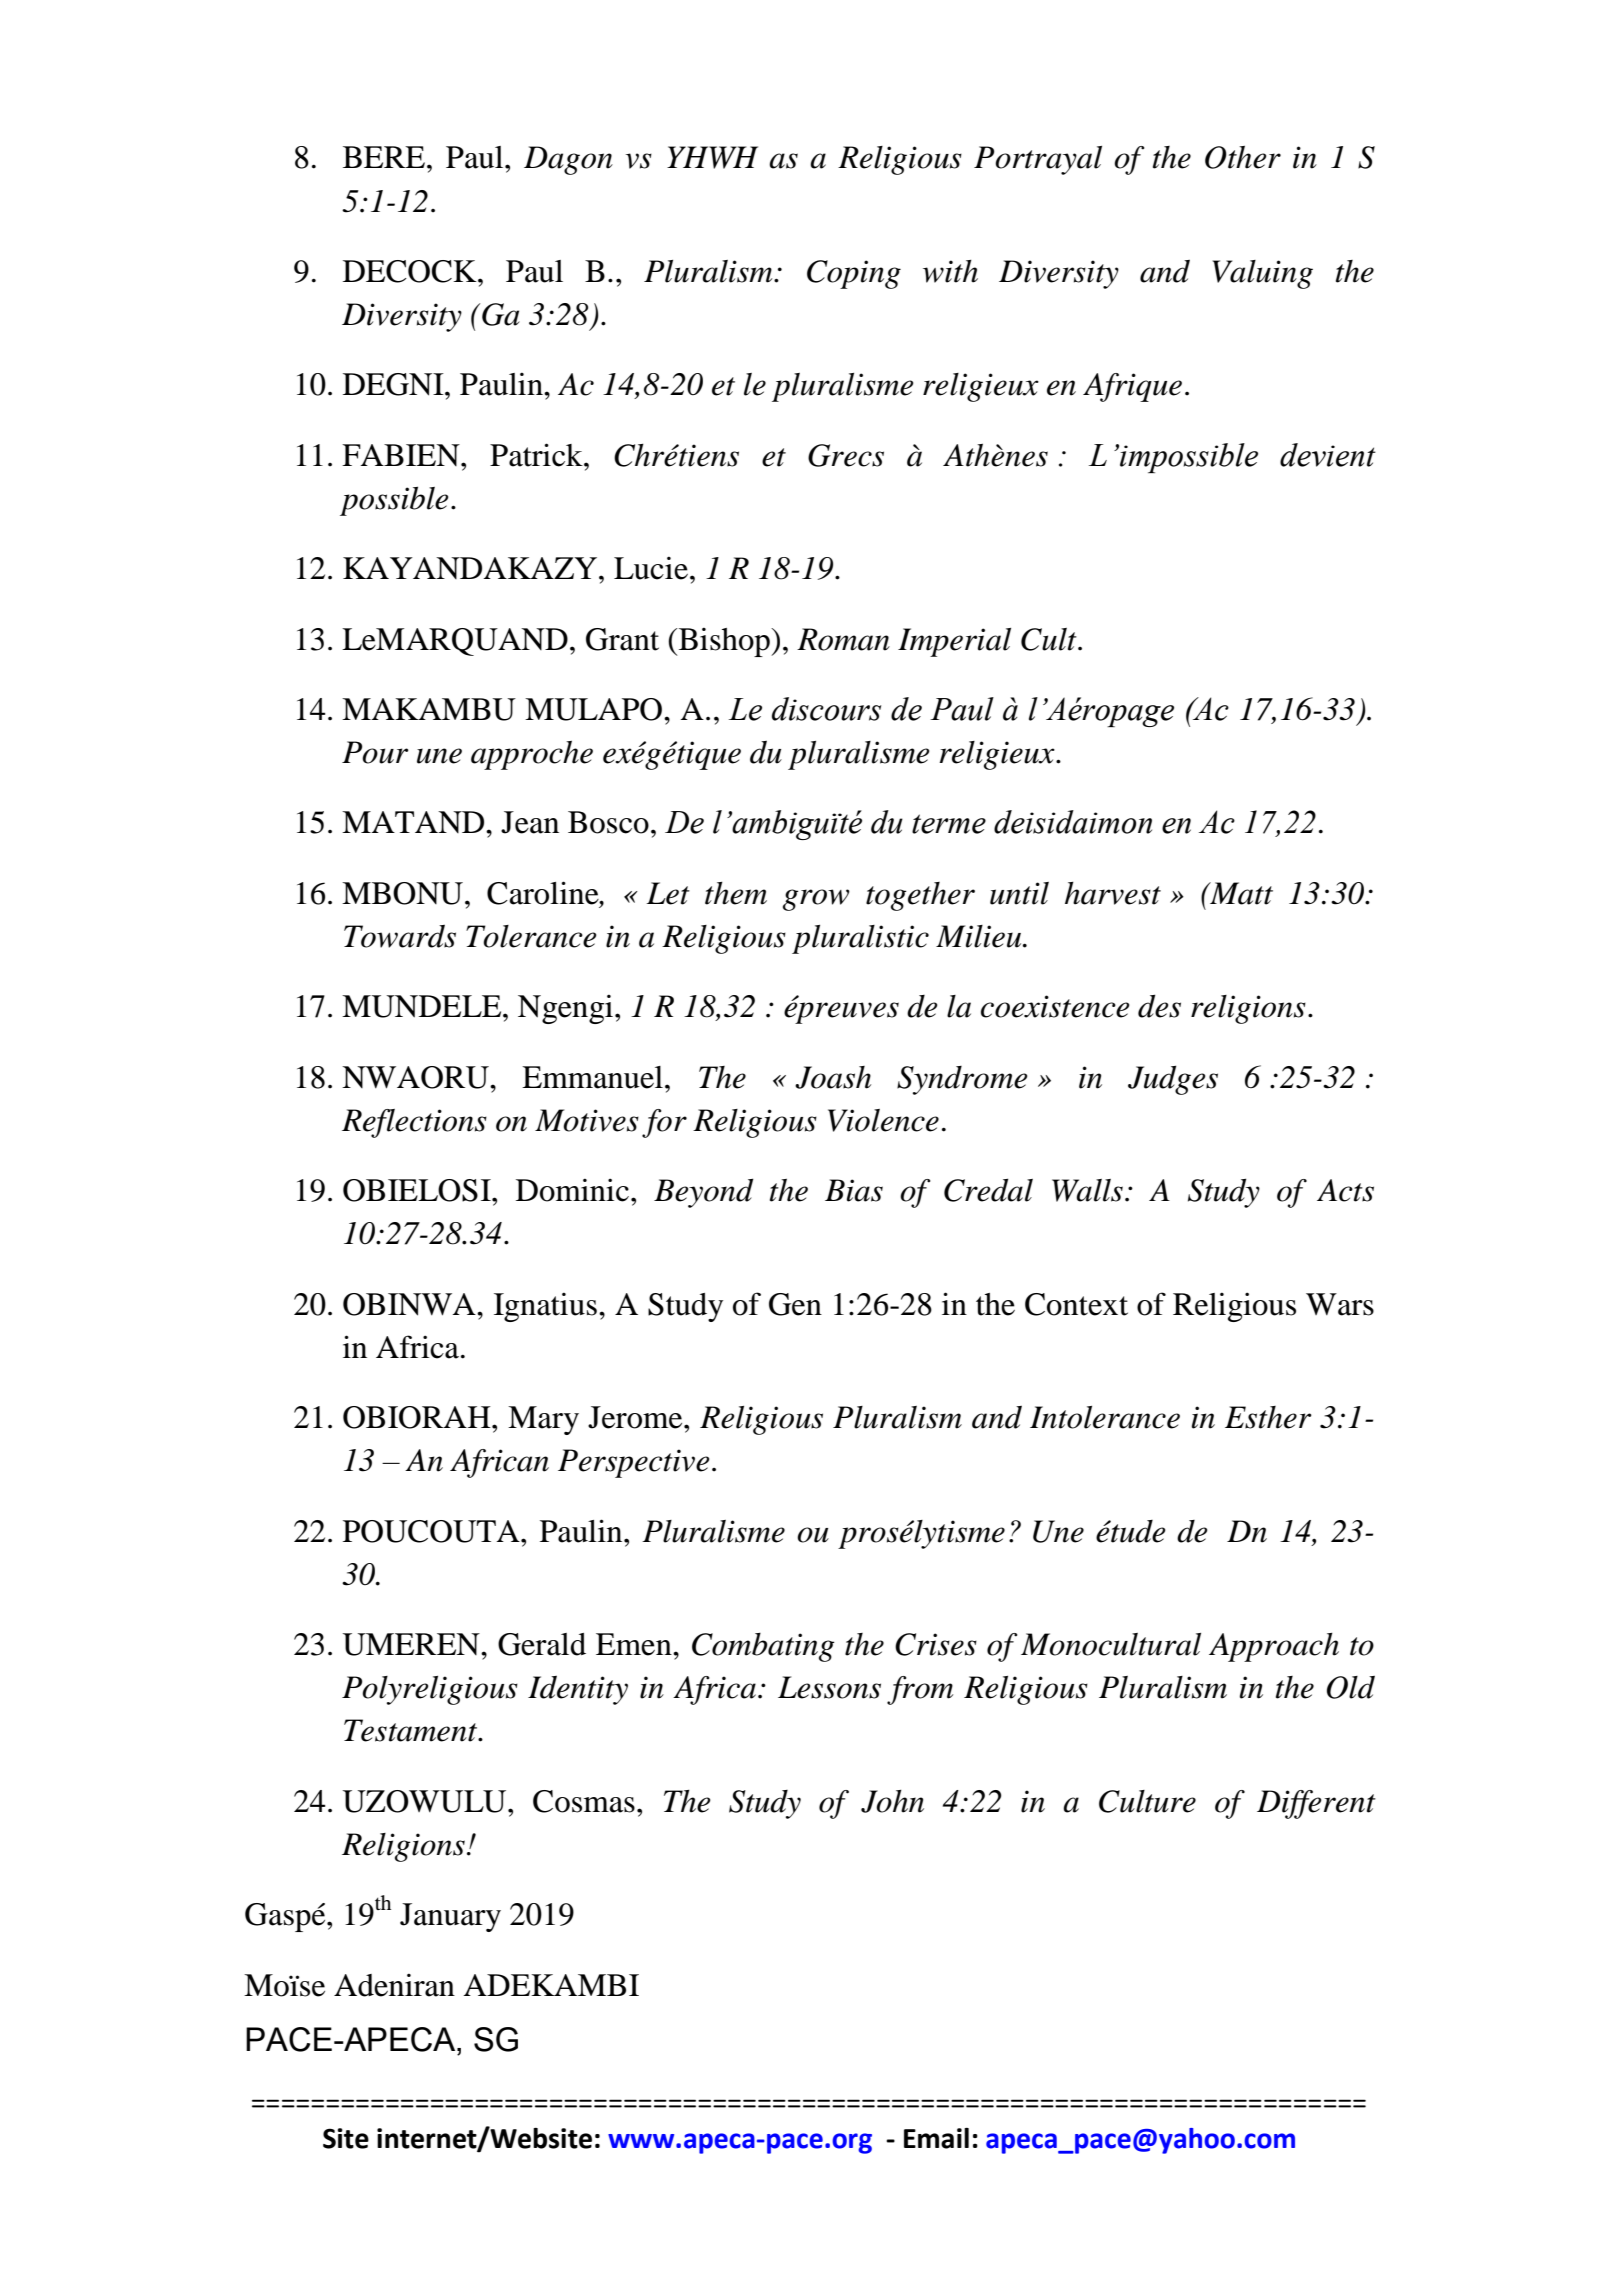 The image size is (1619, 2289). Describe the element at coordinates (854, 274) in the screenshot. I see `Coping` at that location.
